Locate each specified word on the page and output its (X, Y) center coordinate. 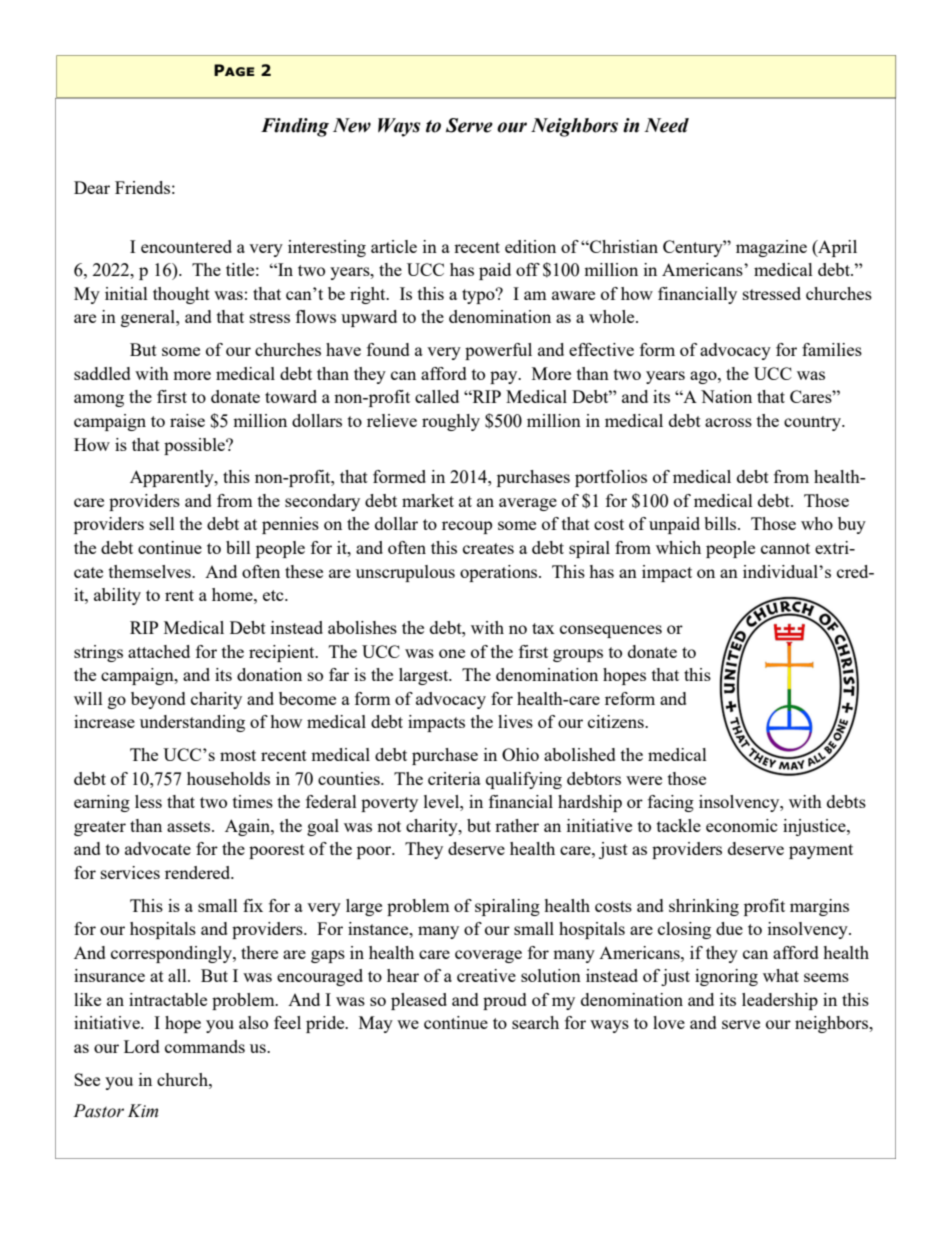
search (535, 1022)
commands (205, 1046)
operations (500, 573)
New (352, 125)
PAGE (234, 70)
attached (159, 651)
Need (666, 125)
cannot (785, 548)
